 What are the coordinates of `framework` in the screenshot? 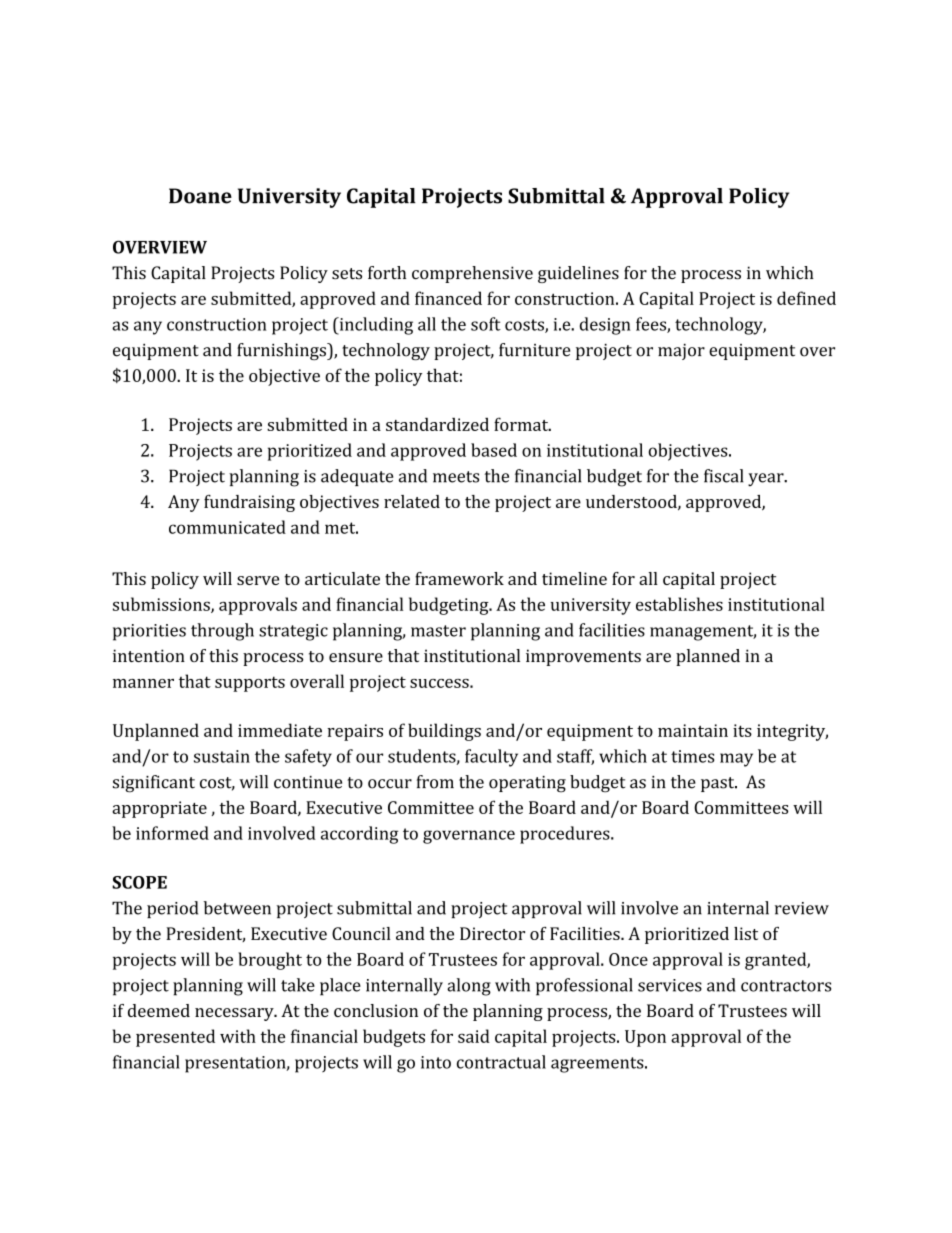 It's located at (459, 578).
